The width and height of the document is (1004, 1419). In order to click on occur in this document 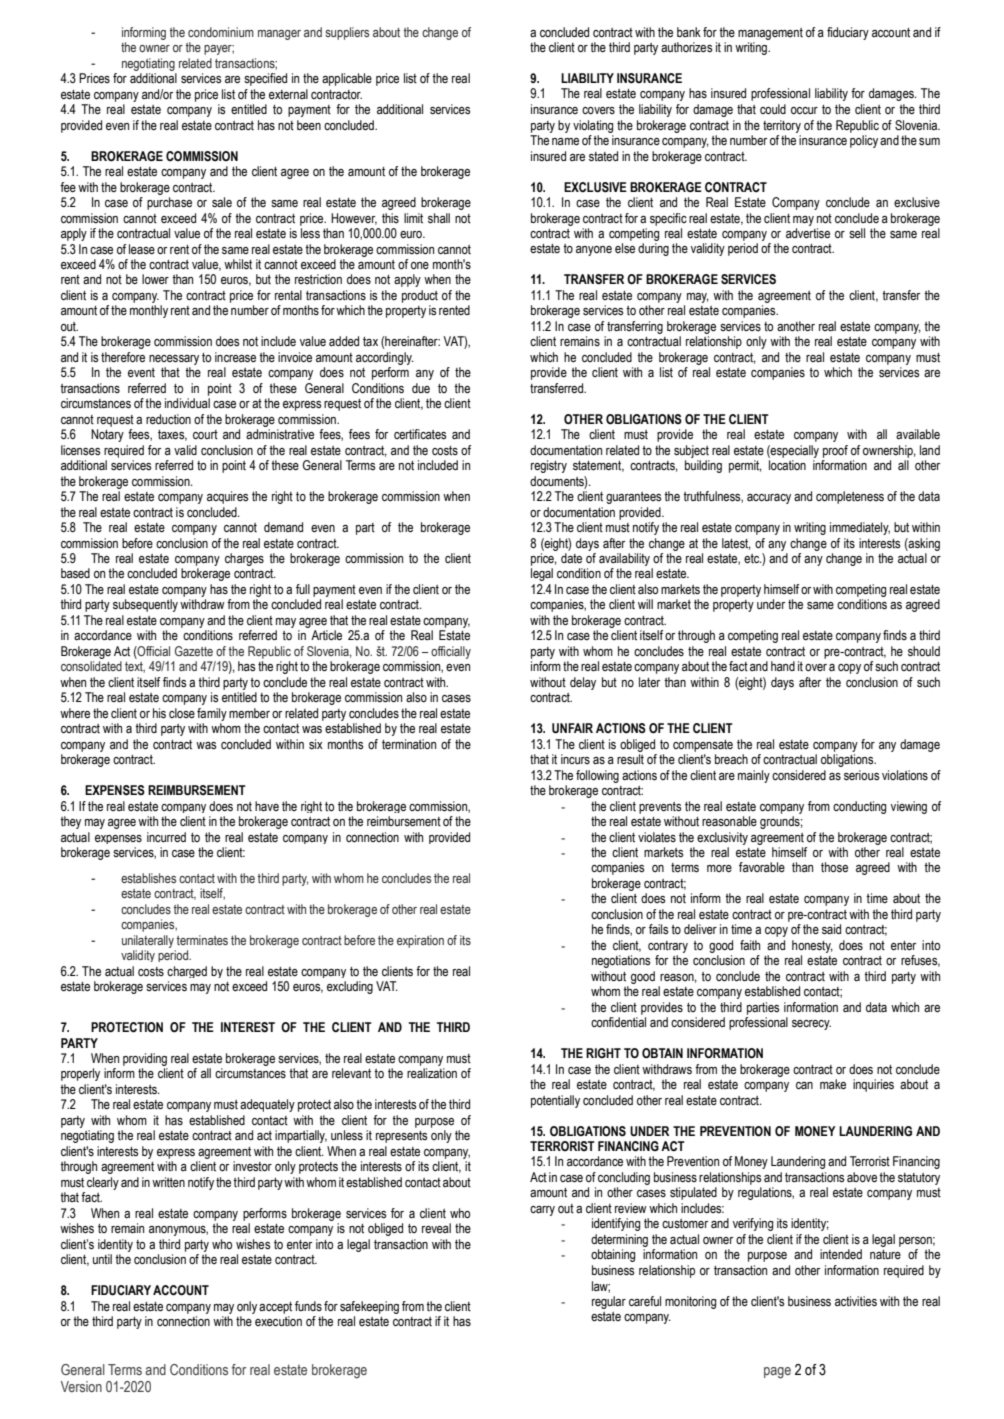, I will do `click(804, 110)`.
